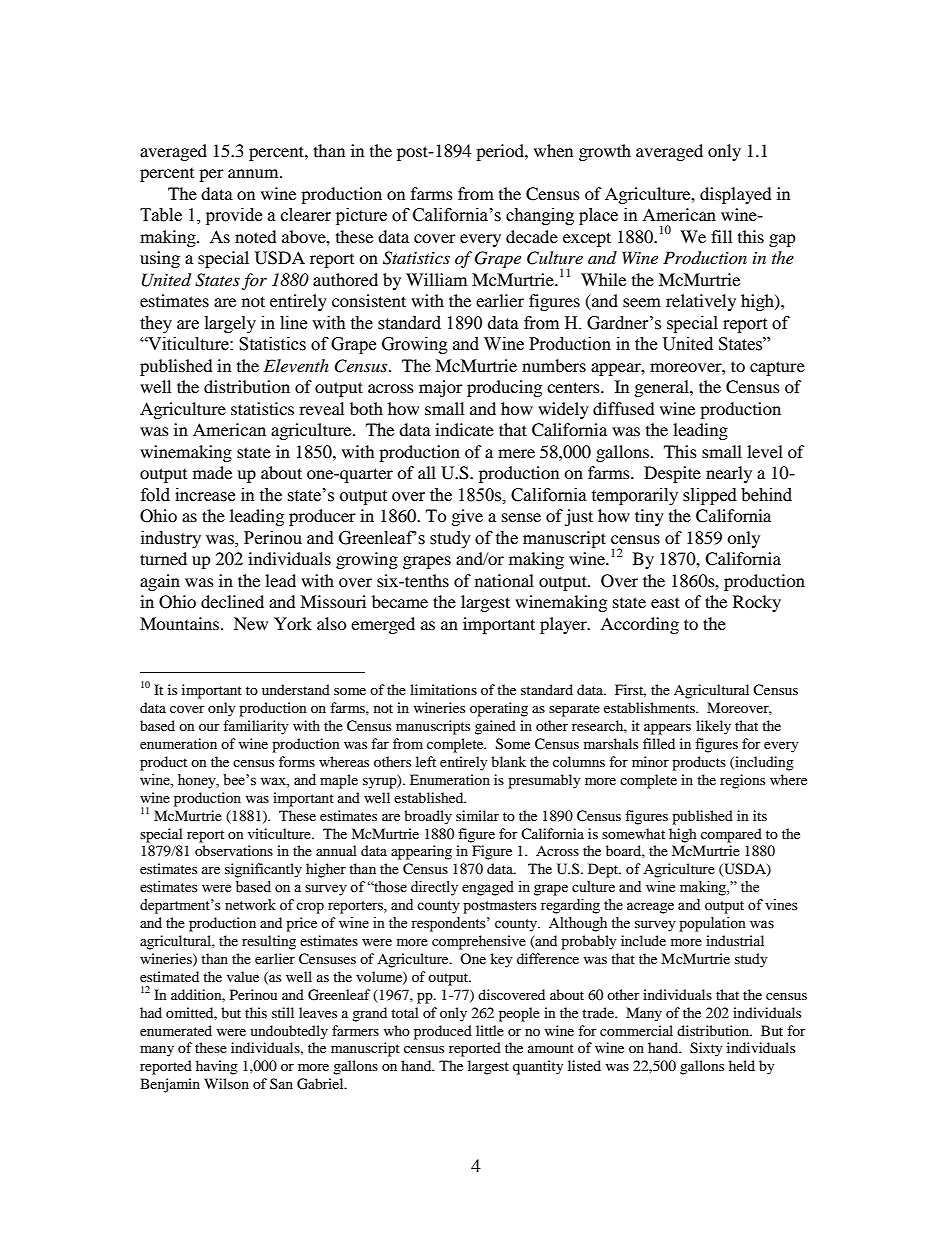 Image resolution: width=952 pixels, height=1233 pixels. Describe the element at coordinates (441, 388) in the document. I see `major` at that location.
